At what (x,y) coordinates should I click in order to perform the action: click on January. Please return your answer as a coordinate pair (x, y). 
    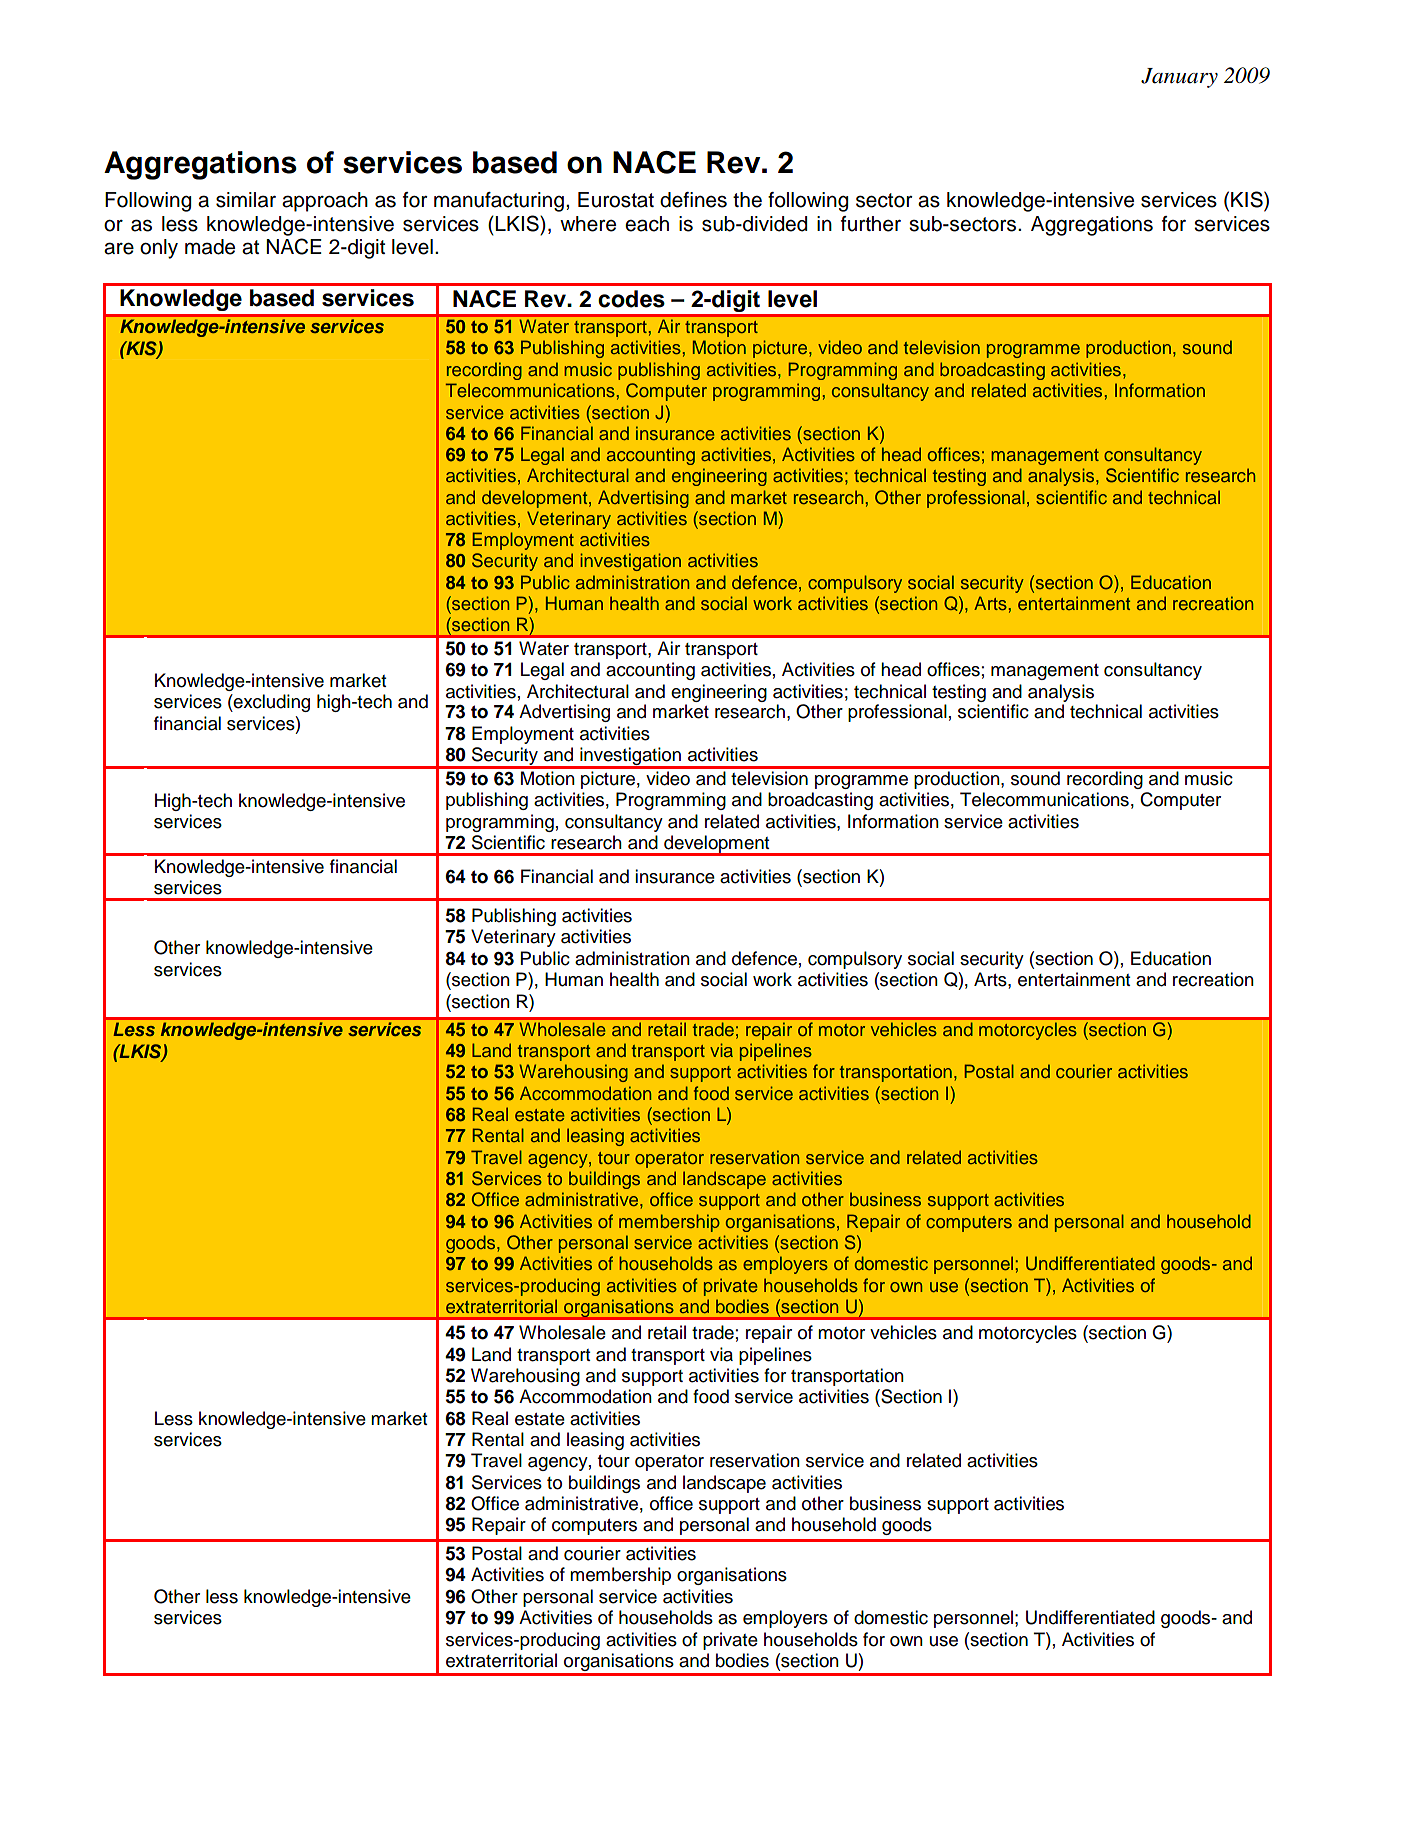
    Looking at the image, I should click on (1179, 78).
